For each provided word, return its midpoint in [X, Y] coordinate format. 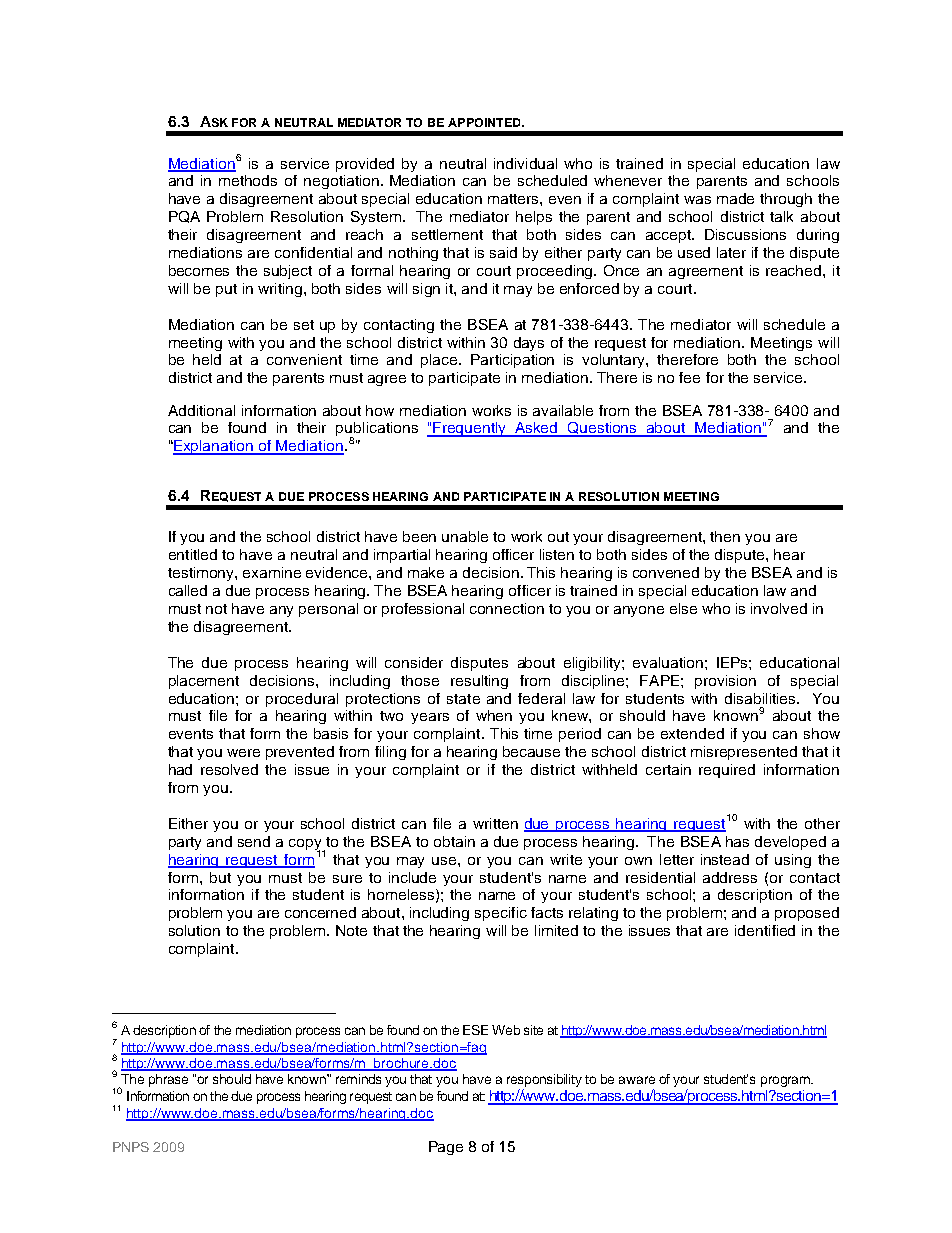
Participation [512, 361]
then [725, 536]
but [220, 877]
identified [765, 930]
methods [248, 180]
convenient [304, 359]
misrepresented [744, 753]
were [243, 753]
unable [465, 536]
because [531, 751]
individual [525, 163]
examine [272, 572]
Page [446, 1148]
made [735, 198]
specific [501, 914]
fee [689, 377]
